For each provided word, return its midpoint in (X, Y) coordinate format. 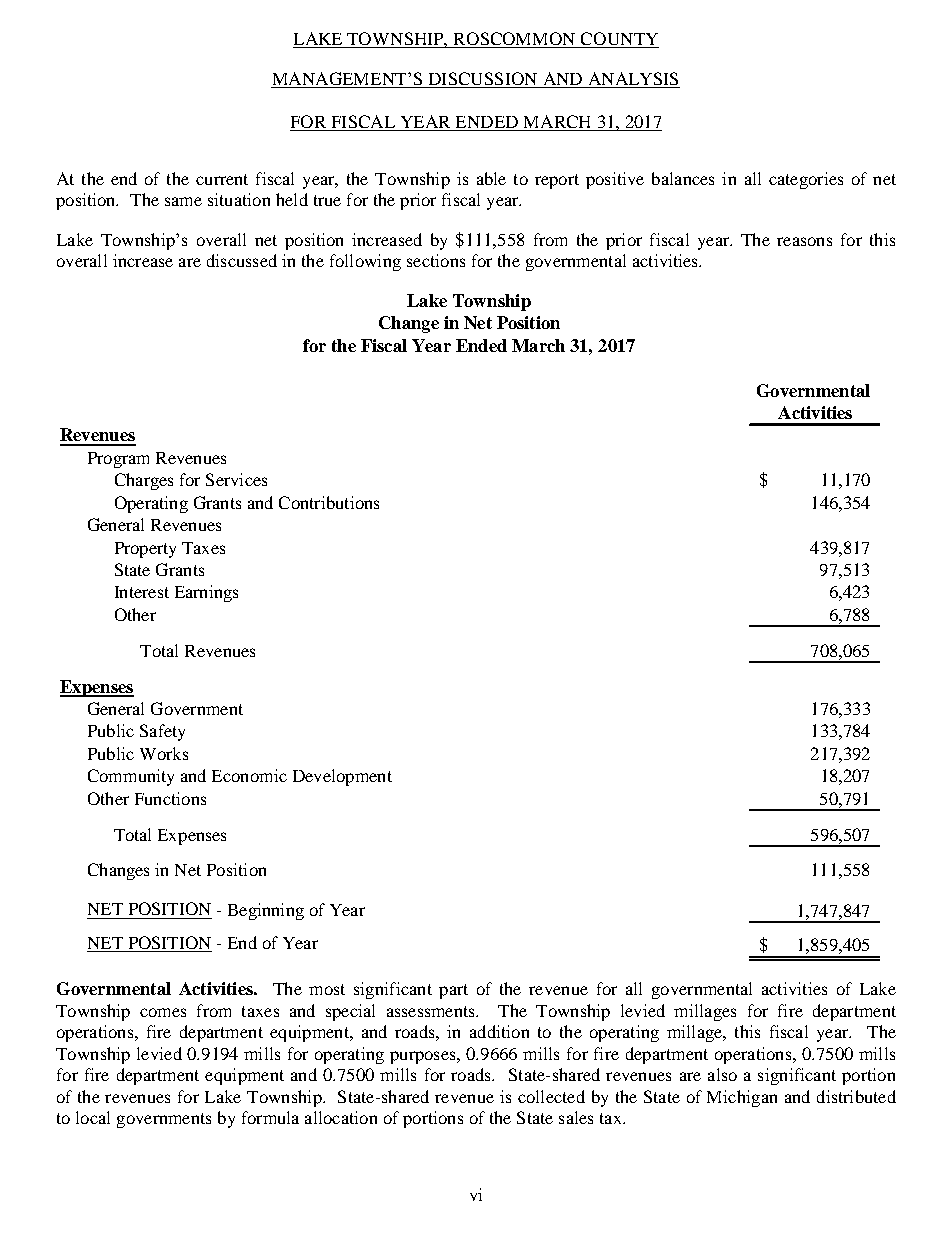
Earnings (206, 593)
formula (270, 1117)
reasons (804, 241)
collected (551, 1096)
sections (436, 260)
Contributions (329, 502)
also (722, 1074)
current (222, 179)
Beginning (266, 911)
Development (342, 777)
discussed (242, 260)
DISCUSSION (483, 78)
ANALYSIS (633, 78)
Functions (170, 798)
